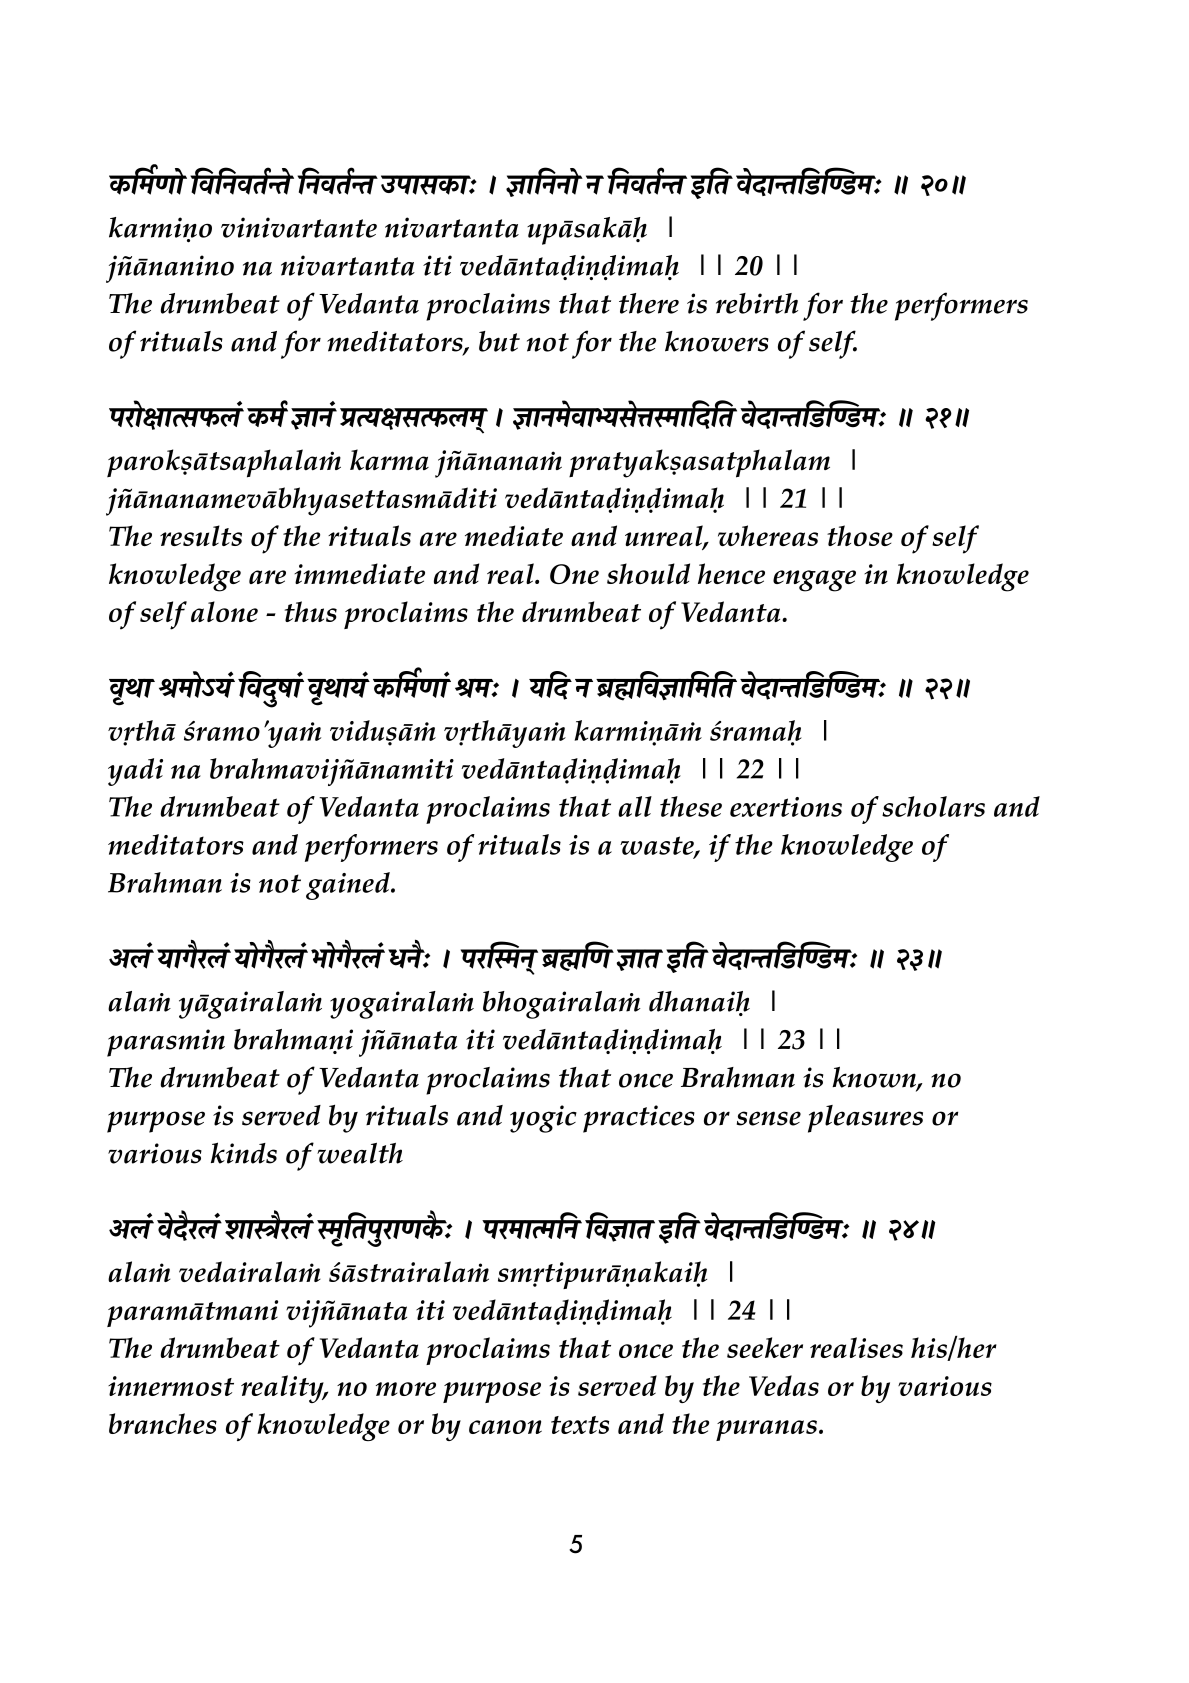  Describe the element at coordinates (865, 1119) in the screenshot. I see `pleasures` at that location.
